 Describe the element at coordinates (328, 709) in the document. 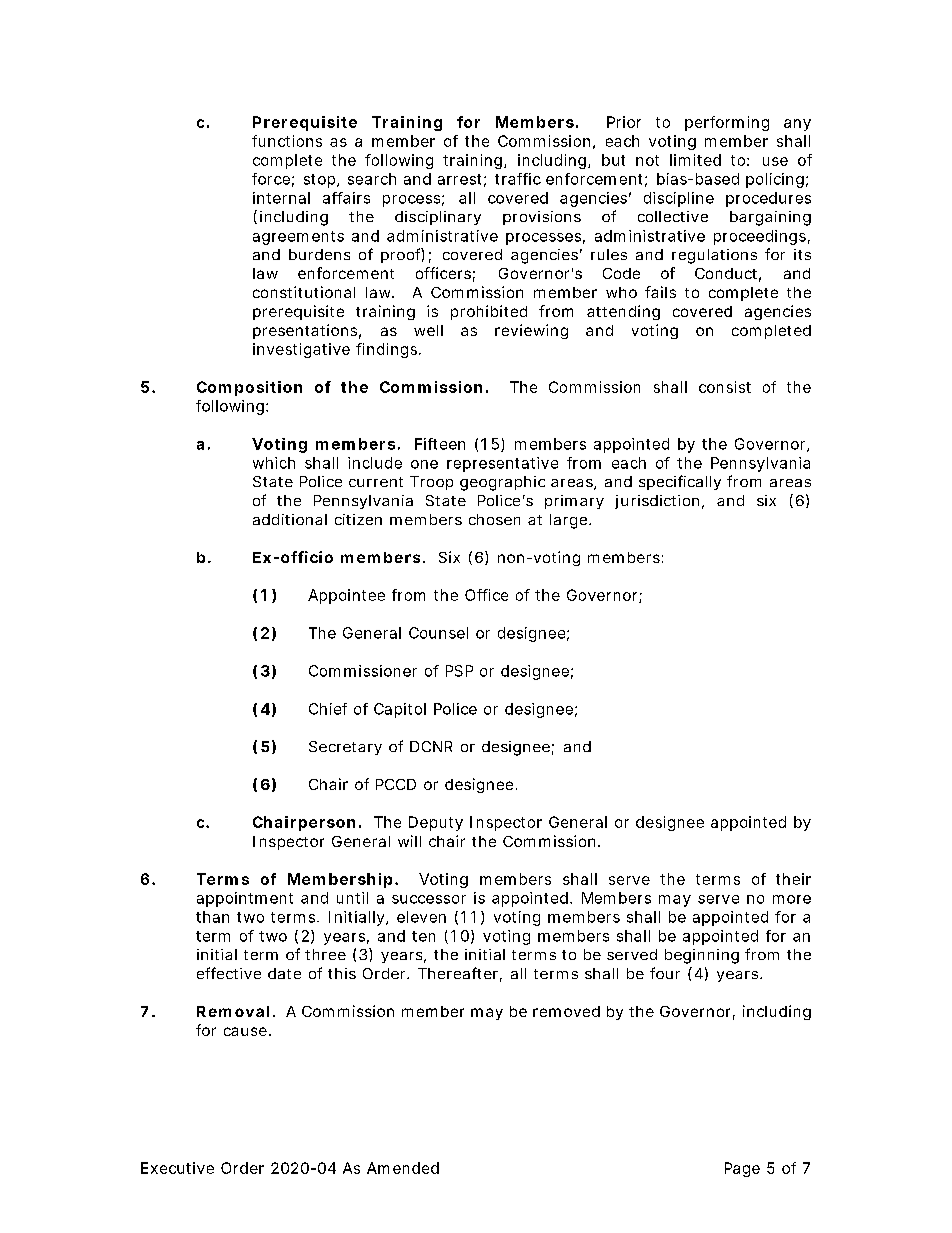

I see `Chief` at that location.
